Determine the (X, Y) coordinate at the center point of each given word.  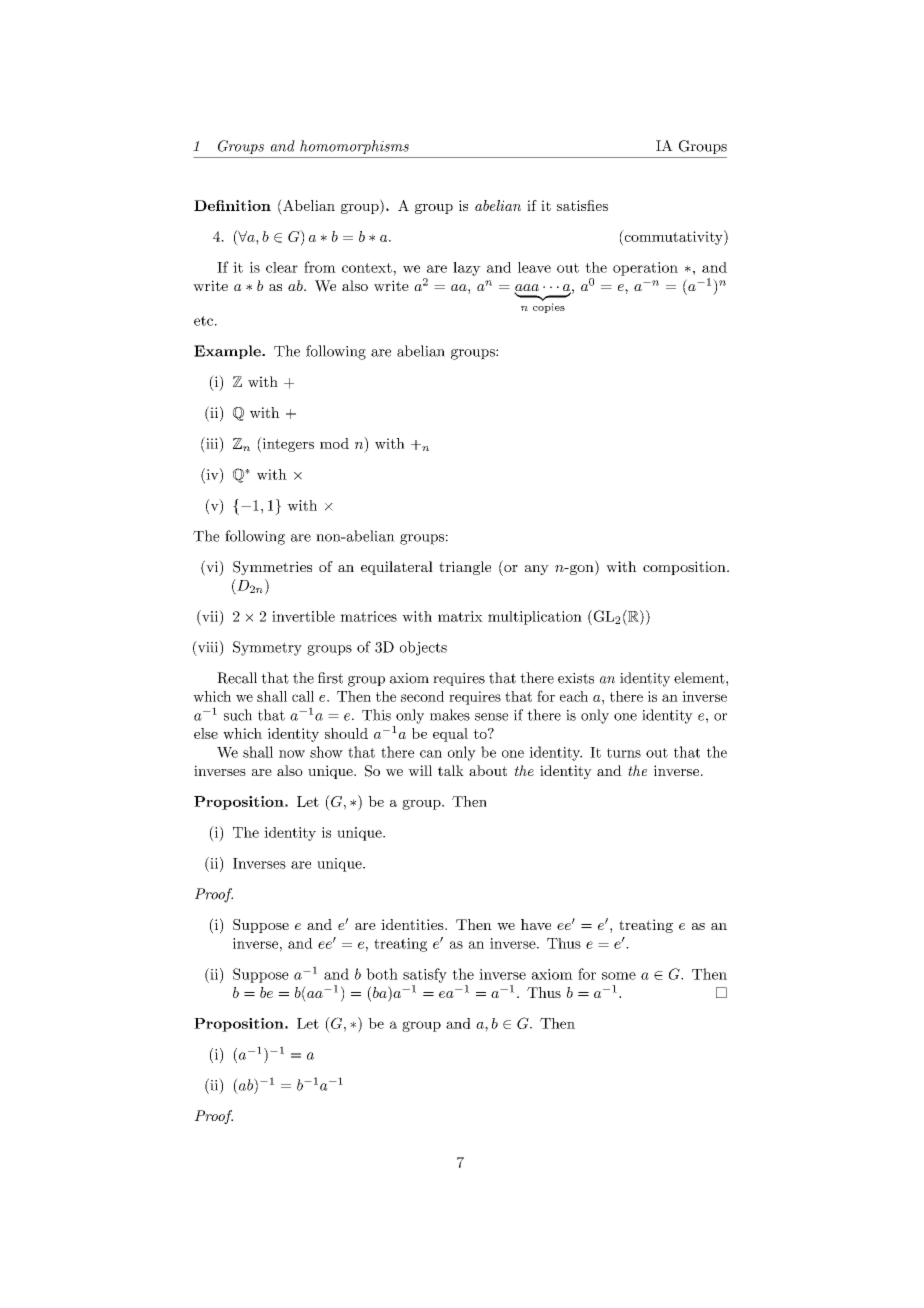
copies (549, 308)
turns (624, 753)
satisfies (582, 205)
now (292, 754)
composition (685, 568)
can (431, 754)
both (382, 974)
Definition (232, 205)
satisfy (425, 975)
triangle (465, 568)
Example (228, 352)
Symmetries (272, 568)
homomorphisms (354, 147)
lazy (467, 269)
